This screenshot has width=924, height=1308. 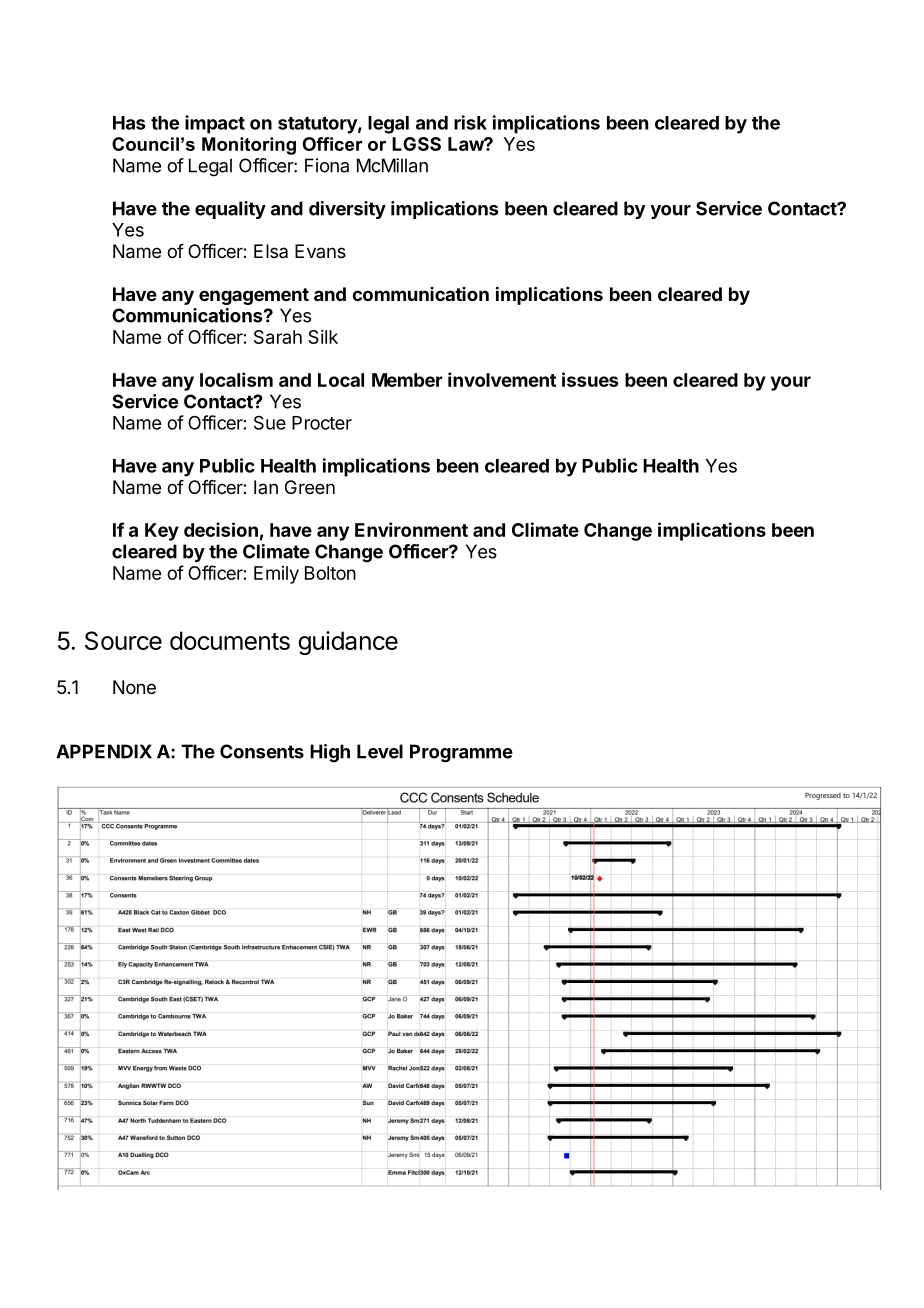 What do you see at coordinates (104, 751) in the screenshot?
I see `APPENDIX` at bounding box center [104, 751].
